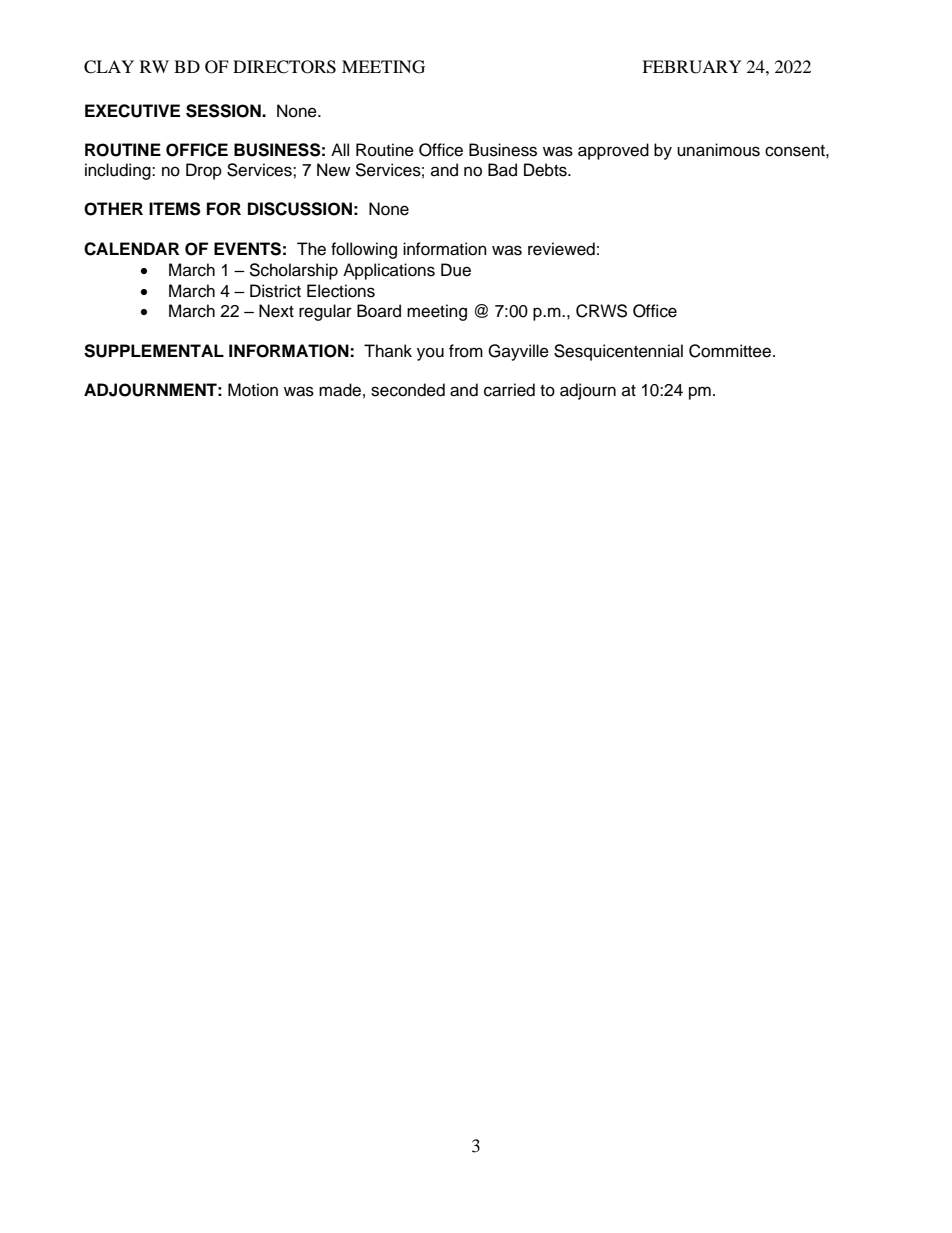  Describe the element at coordinates (502, 170) in the image. I see `Bad` at that location.
